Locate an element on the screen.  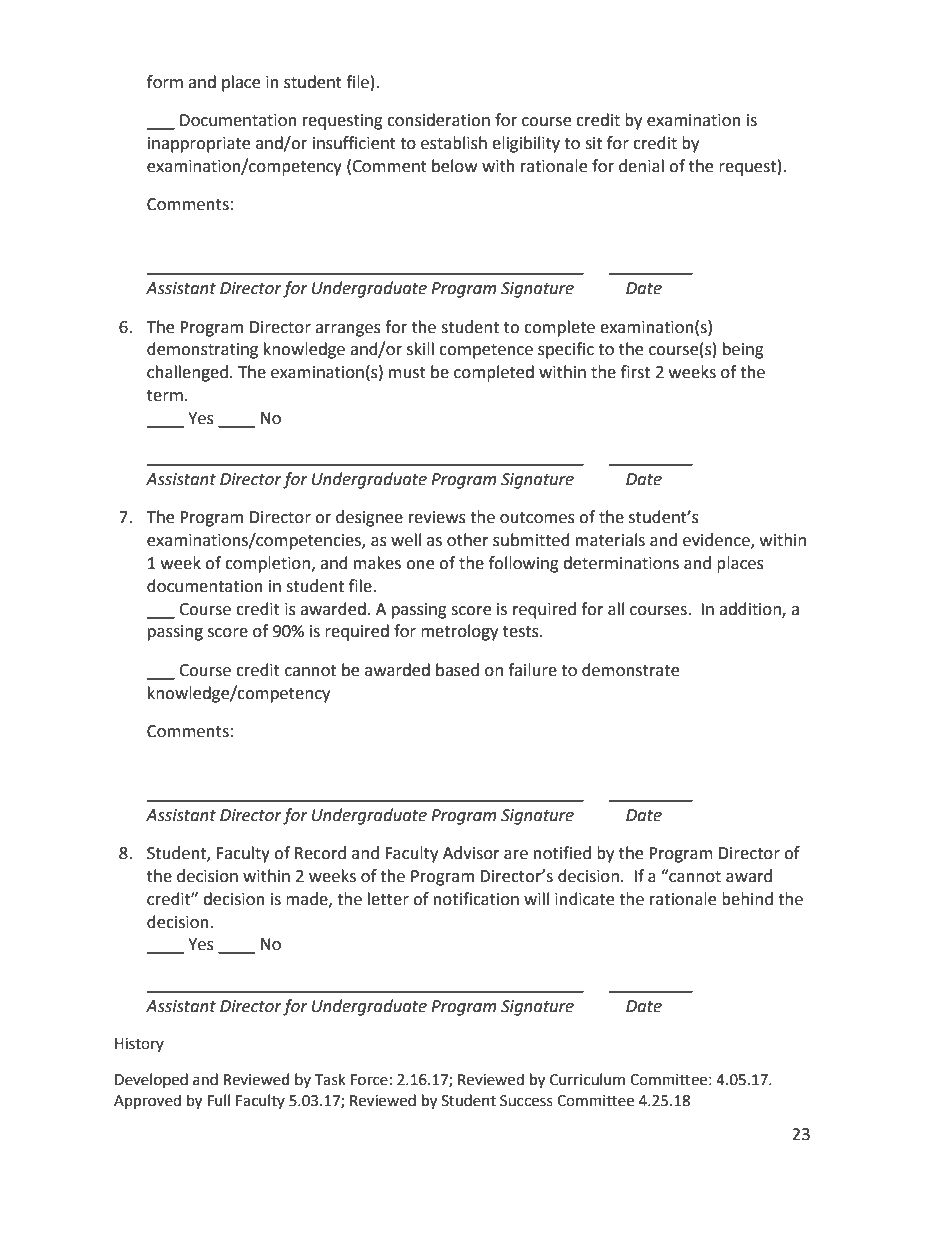
Record is located at coordinates (320, 853).
